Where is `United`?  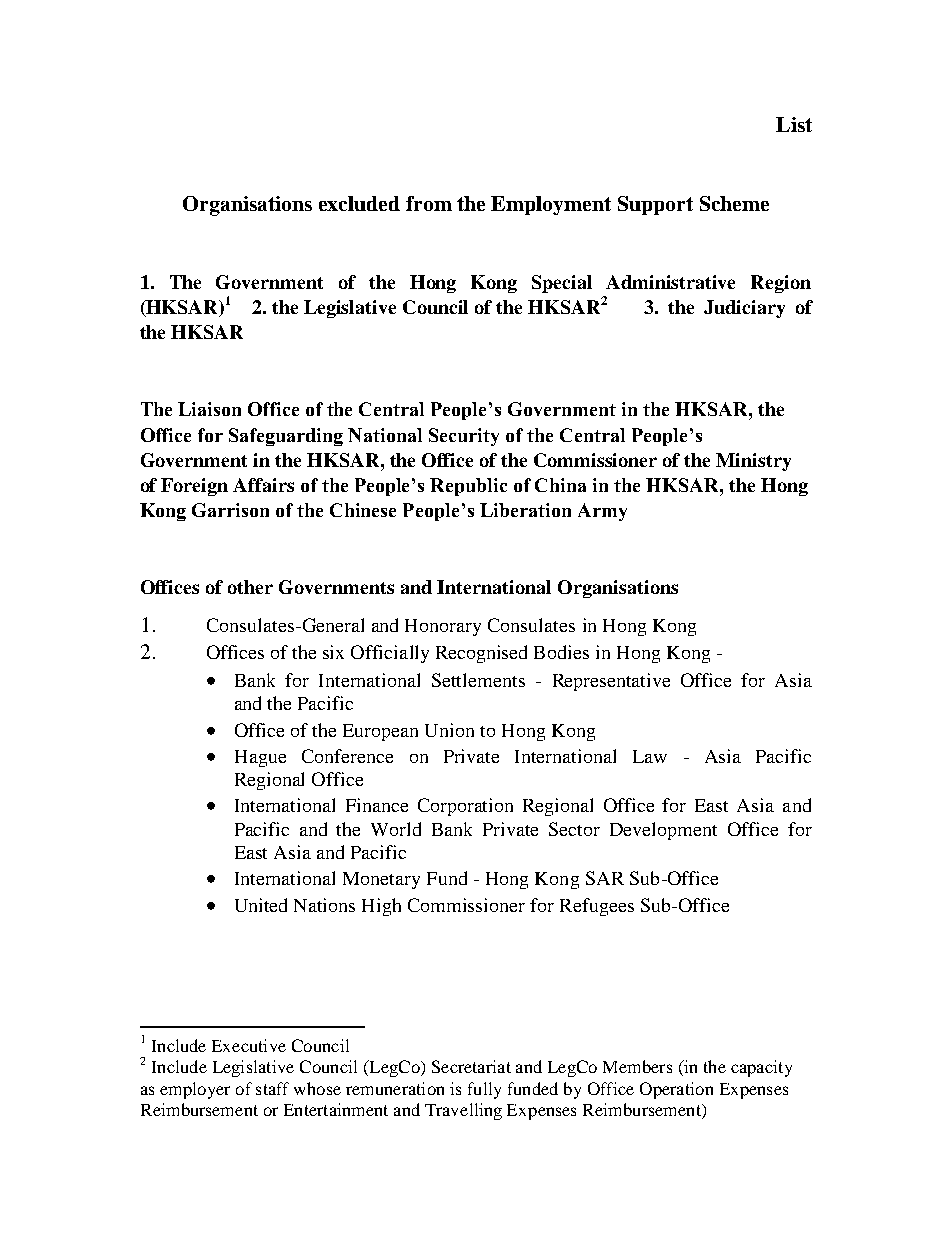
United is located at coordinates (261, 905).
